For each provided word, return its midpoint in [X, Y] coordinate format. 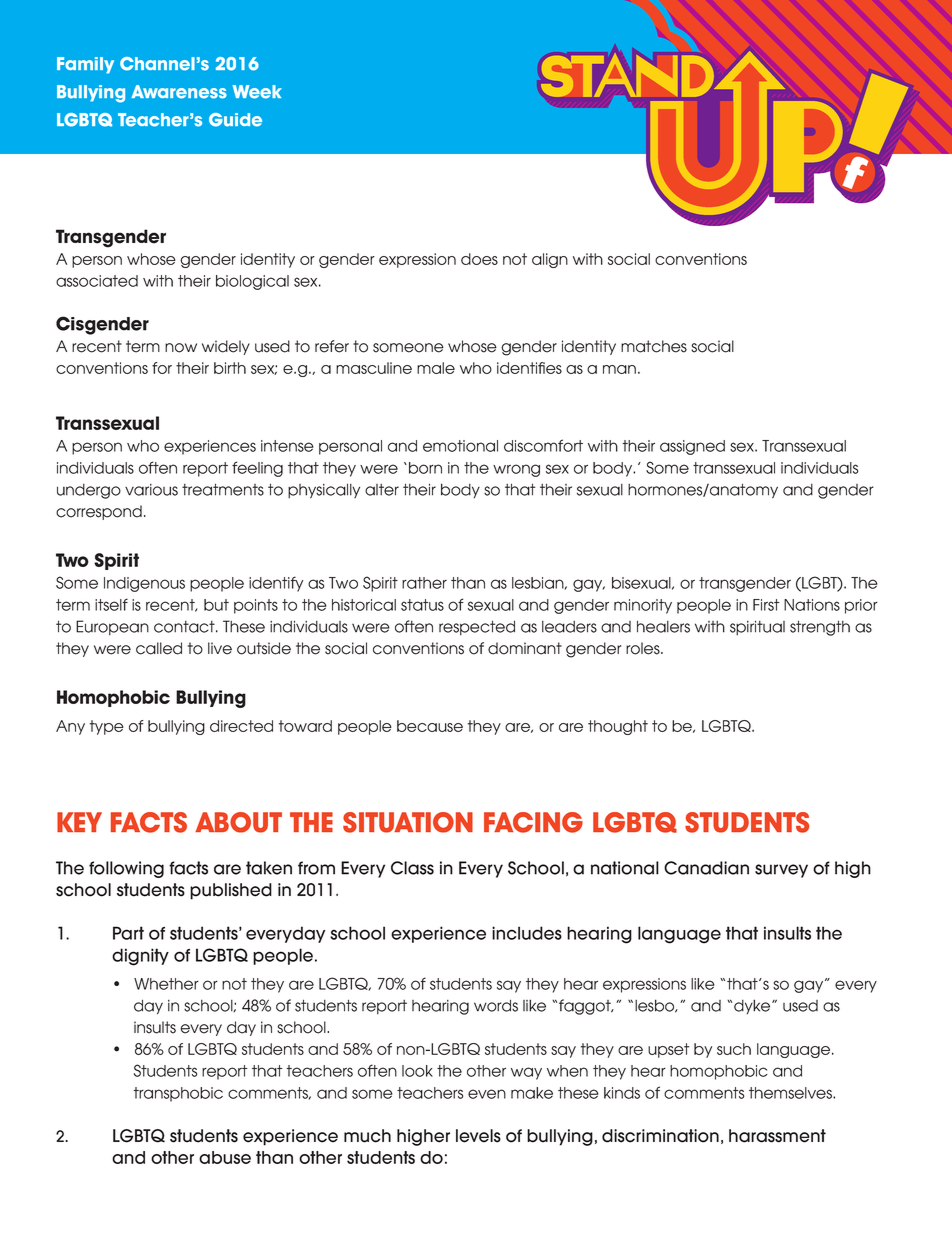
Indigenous [144, 584]
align [550, 260]
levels [478, 1136]
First [766, 605]
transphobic [178, 1094]
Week [257, 92]
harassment [777, 1136]
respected [477, 627]
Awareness [179, 92]
